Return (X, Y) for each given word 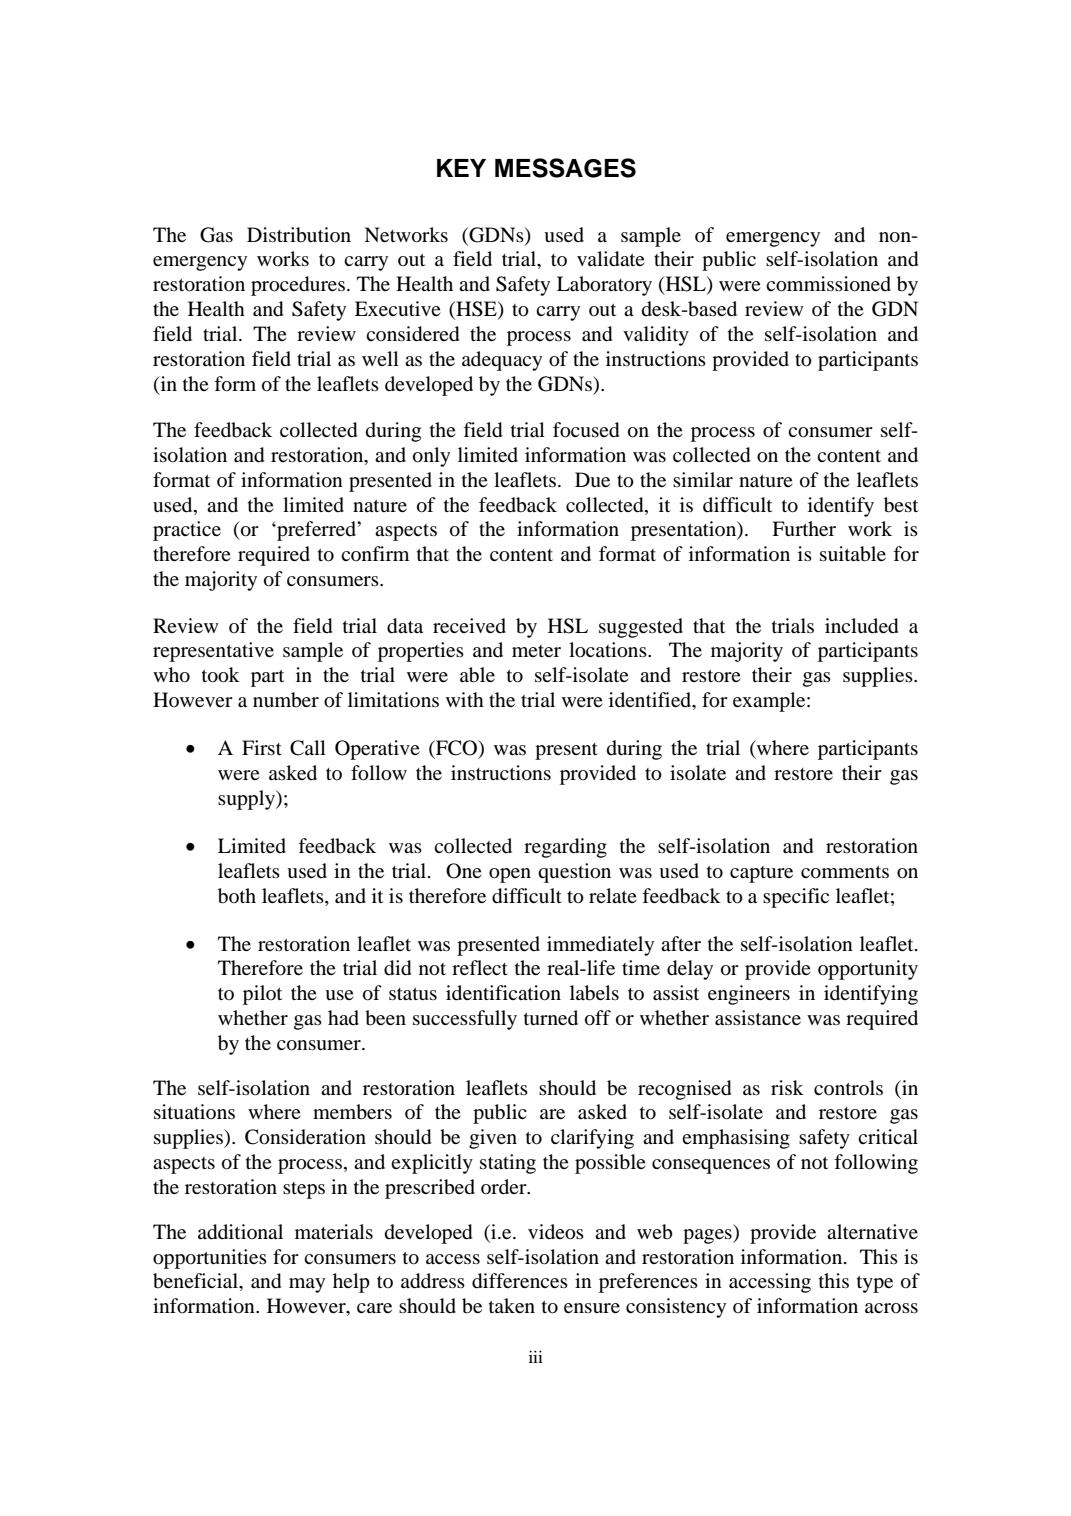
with (465, 699)
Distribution (299, 235)
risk (787, 1087)
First (262, 747)
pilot (262, 995)
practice (187, 531)
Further (804, 529)
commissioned (828, 284)
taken (512, 1305)
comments (845, 872)
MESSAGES (565, 168)
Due (592, 480)
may (307, 1285)
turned (551, 1018)
